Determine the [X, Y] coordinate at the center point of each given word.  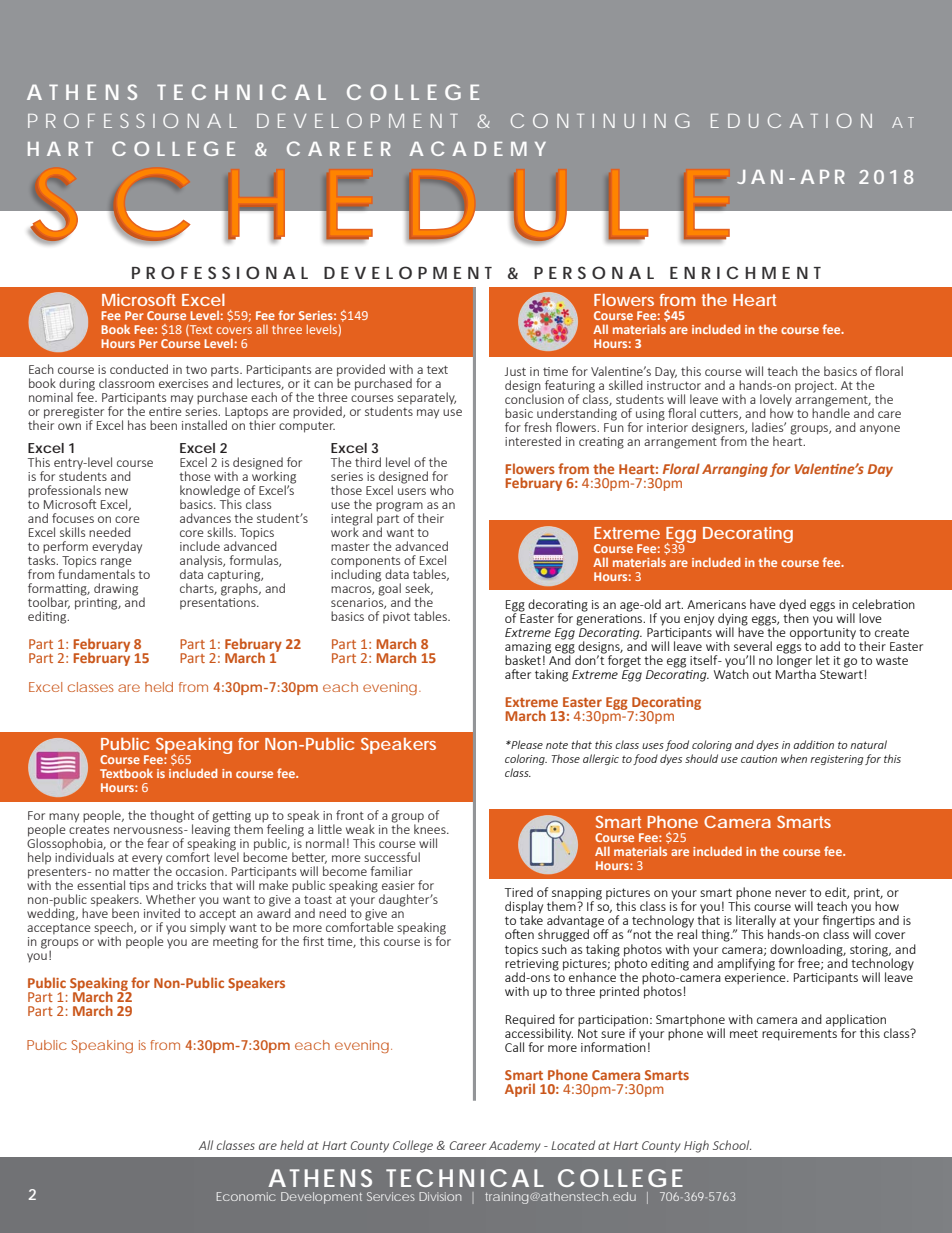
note [557, 745]
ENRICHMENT [745, 272]
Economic [246, 1196]
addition [813, 744]
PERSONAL [594, 272]
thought [172, 817]
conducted [139, 369]
